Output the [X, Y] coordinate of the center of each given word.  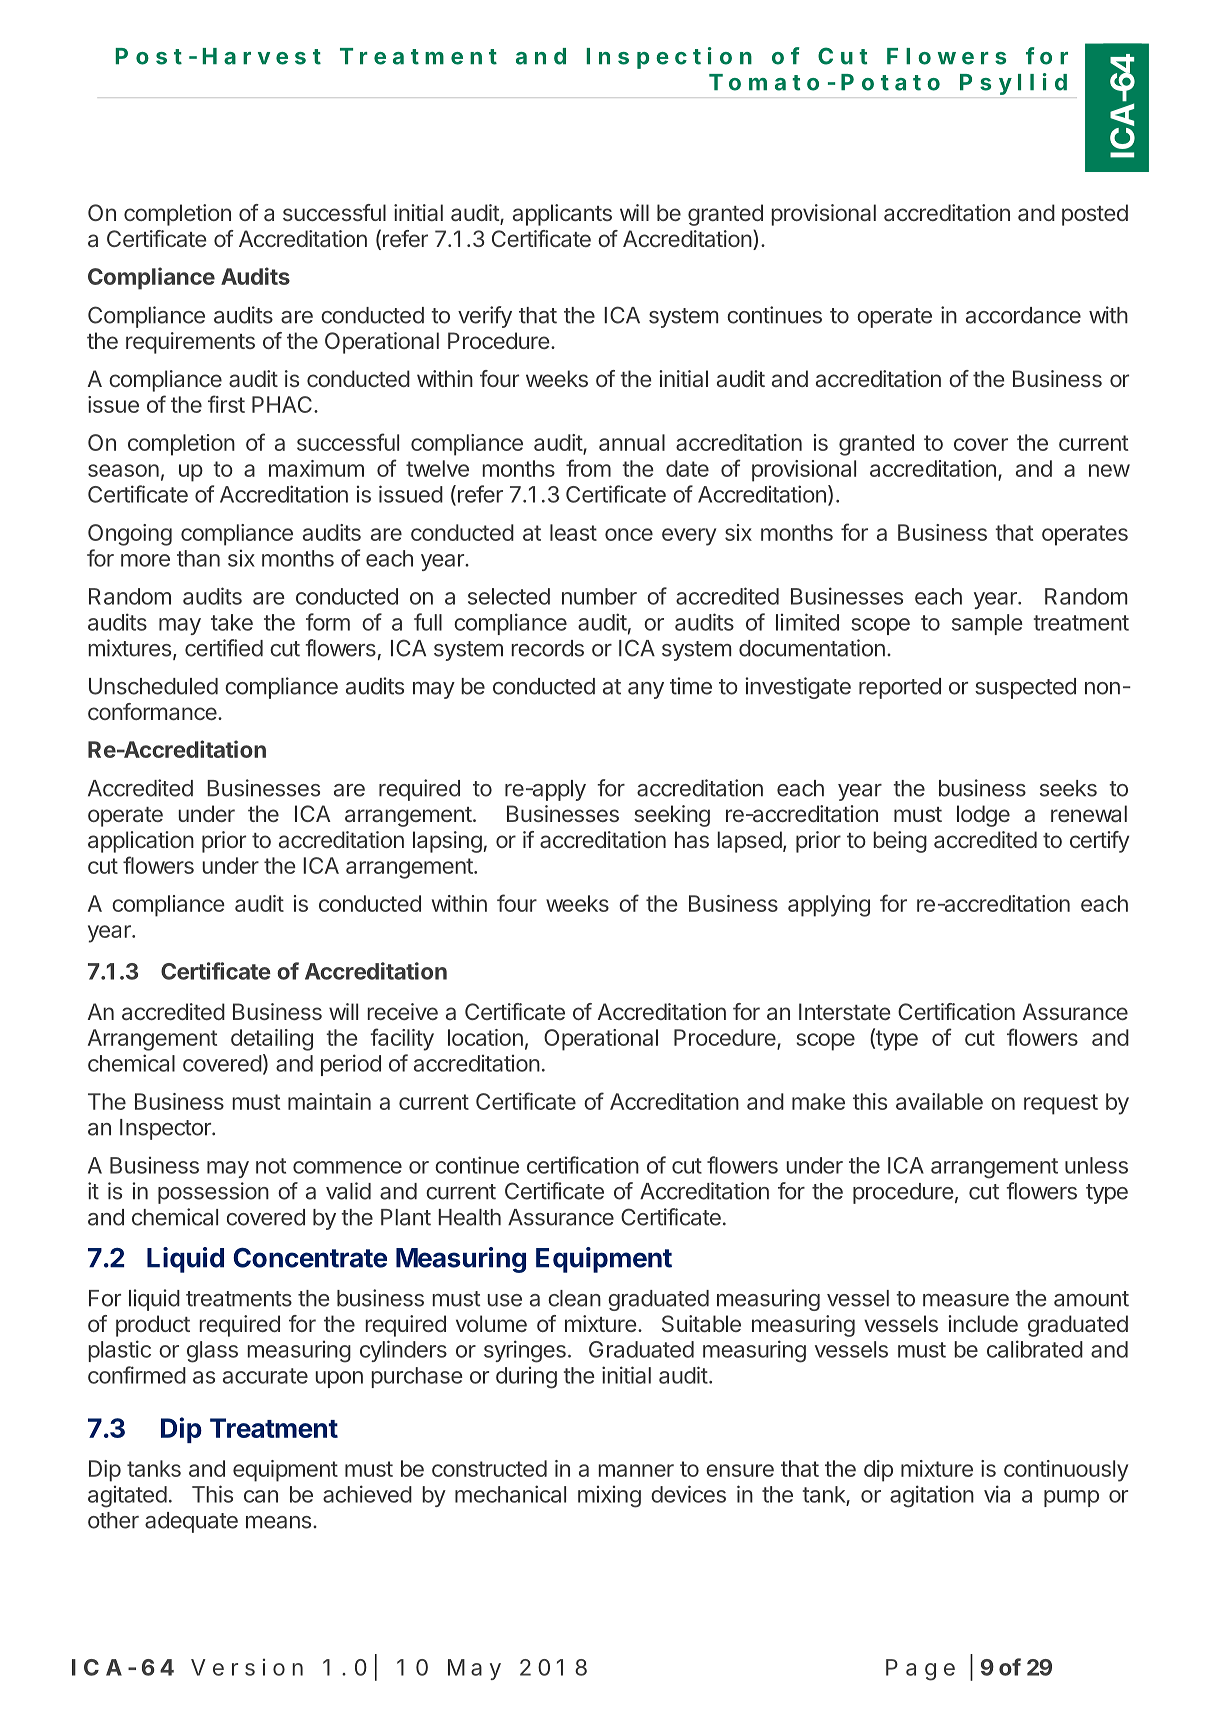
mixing [609, 1497]
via [997, 1494]
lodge [983, 816]
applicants [562, 215]
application [141, 842]
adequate [191, 1522]
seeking [672, 816]
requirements [190, 343]
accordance [1023, 315]
